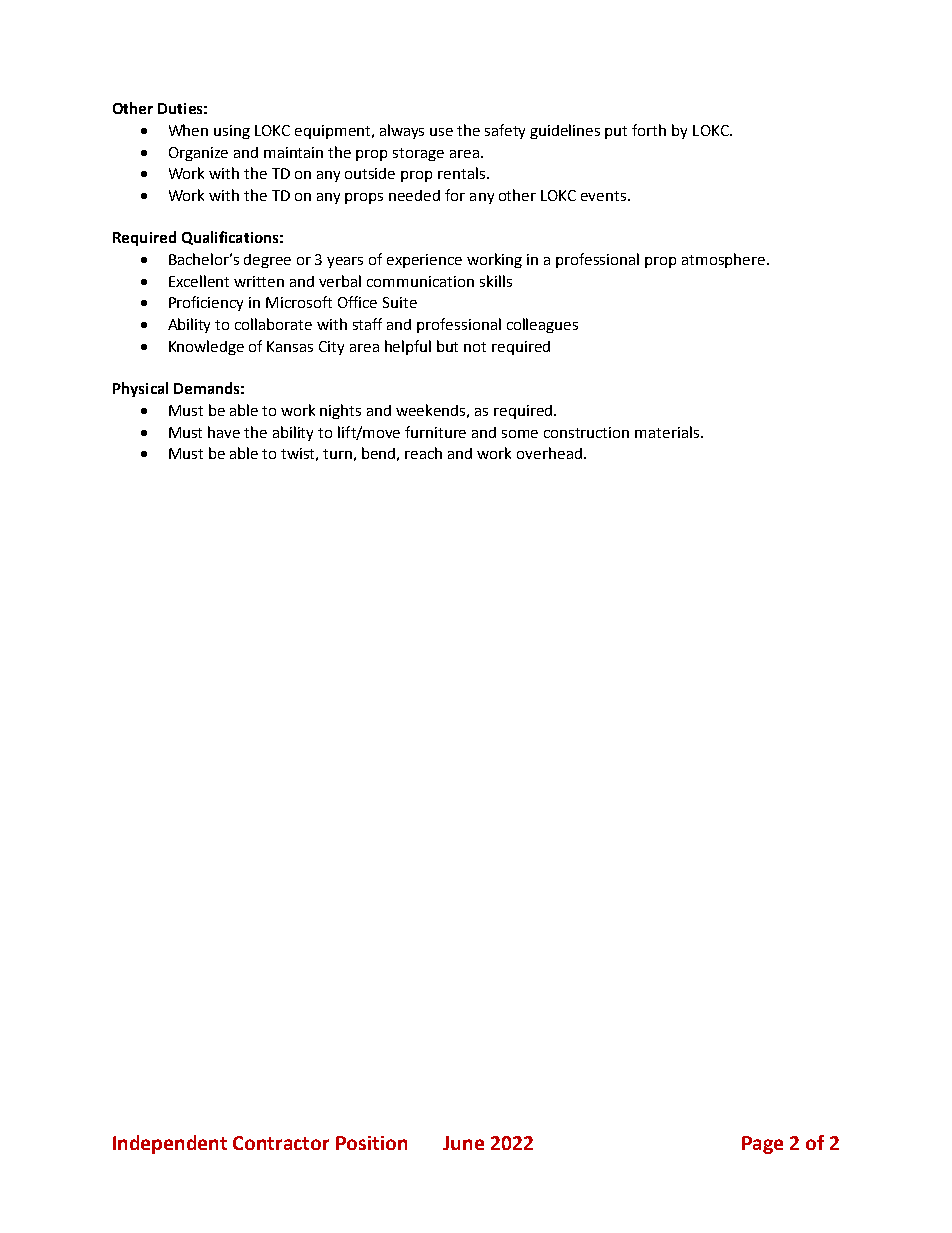 This screenshot has height=1233, width=952. Describe the element at coordinates (668, 432) in the screenshot. I see `materials` at that location.
